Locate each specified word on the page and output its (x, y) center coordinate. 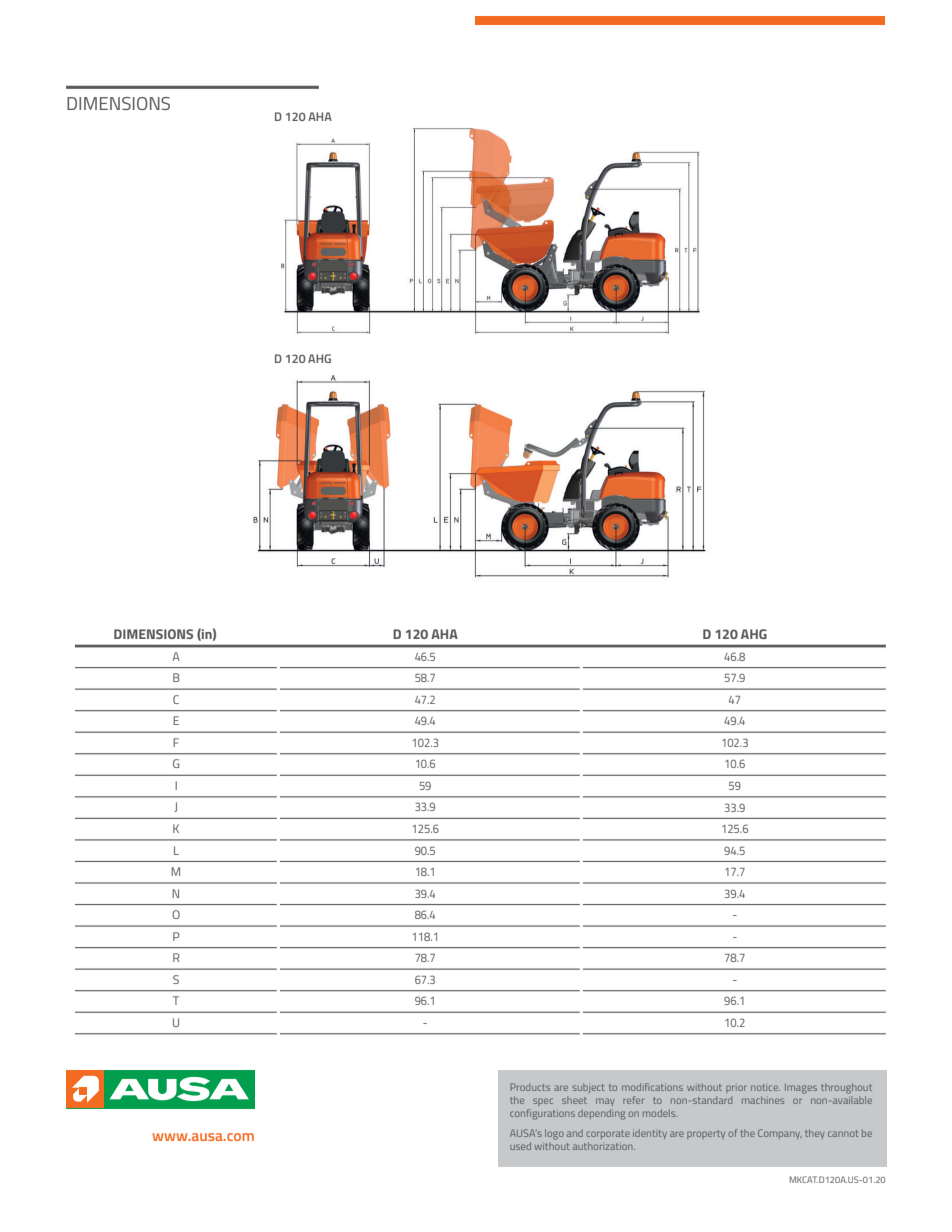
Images (801, 1089)
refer (633, 1100)
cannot (843, 1133)
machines (763, 1100)
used (520, 1146)
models (660, 1113)
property (706, 1134)
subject (588, 1088)
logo (554, 1134)
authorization (604, 1146)
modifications (652, 1087)
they (814, 1134)
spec (543, 1102)
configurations (542, 1114)
